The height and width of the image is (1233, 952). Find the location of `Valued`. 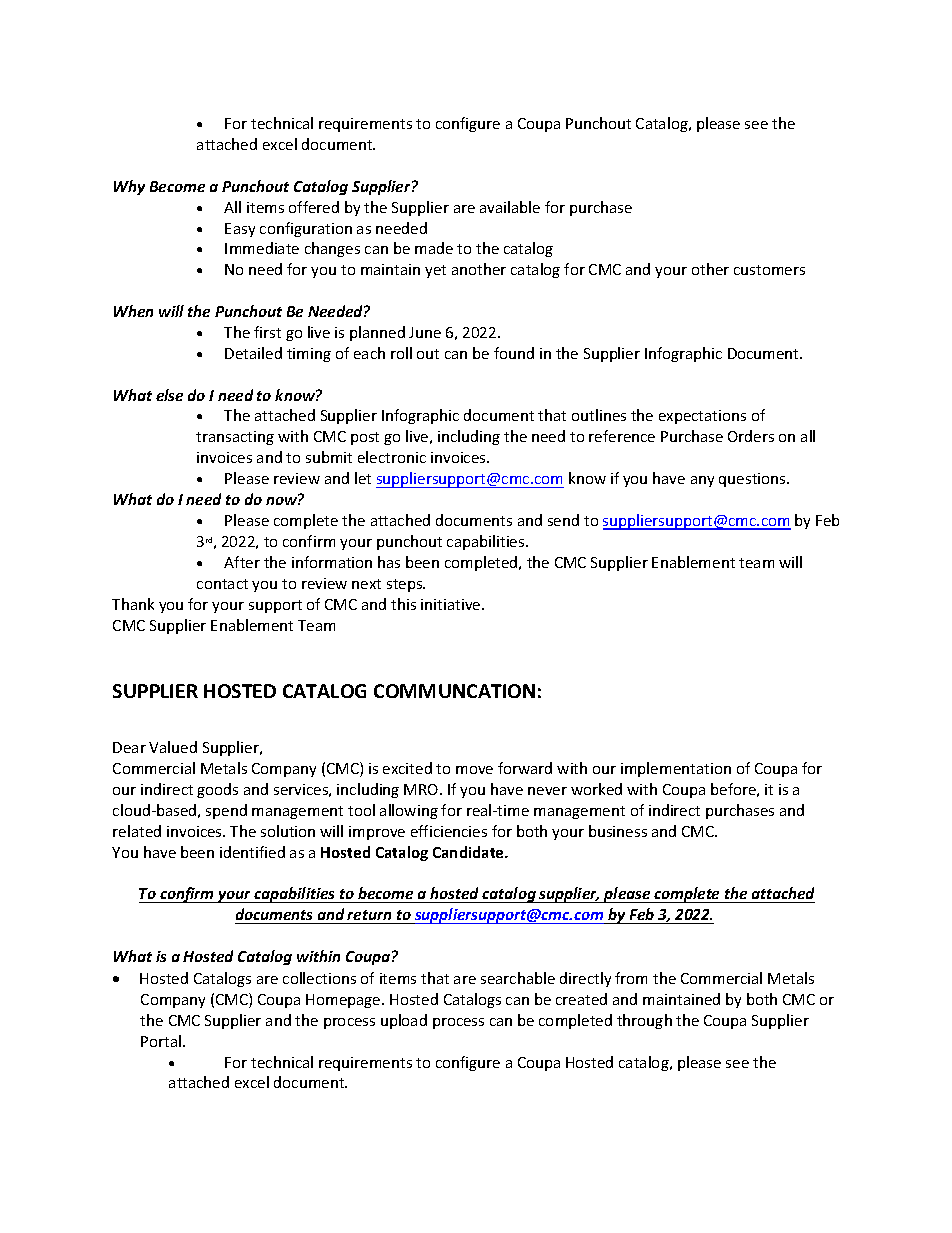

Valued is located at coordinates (173, 747).
